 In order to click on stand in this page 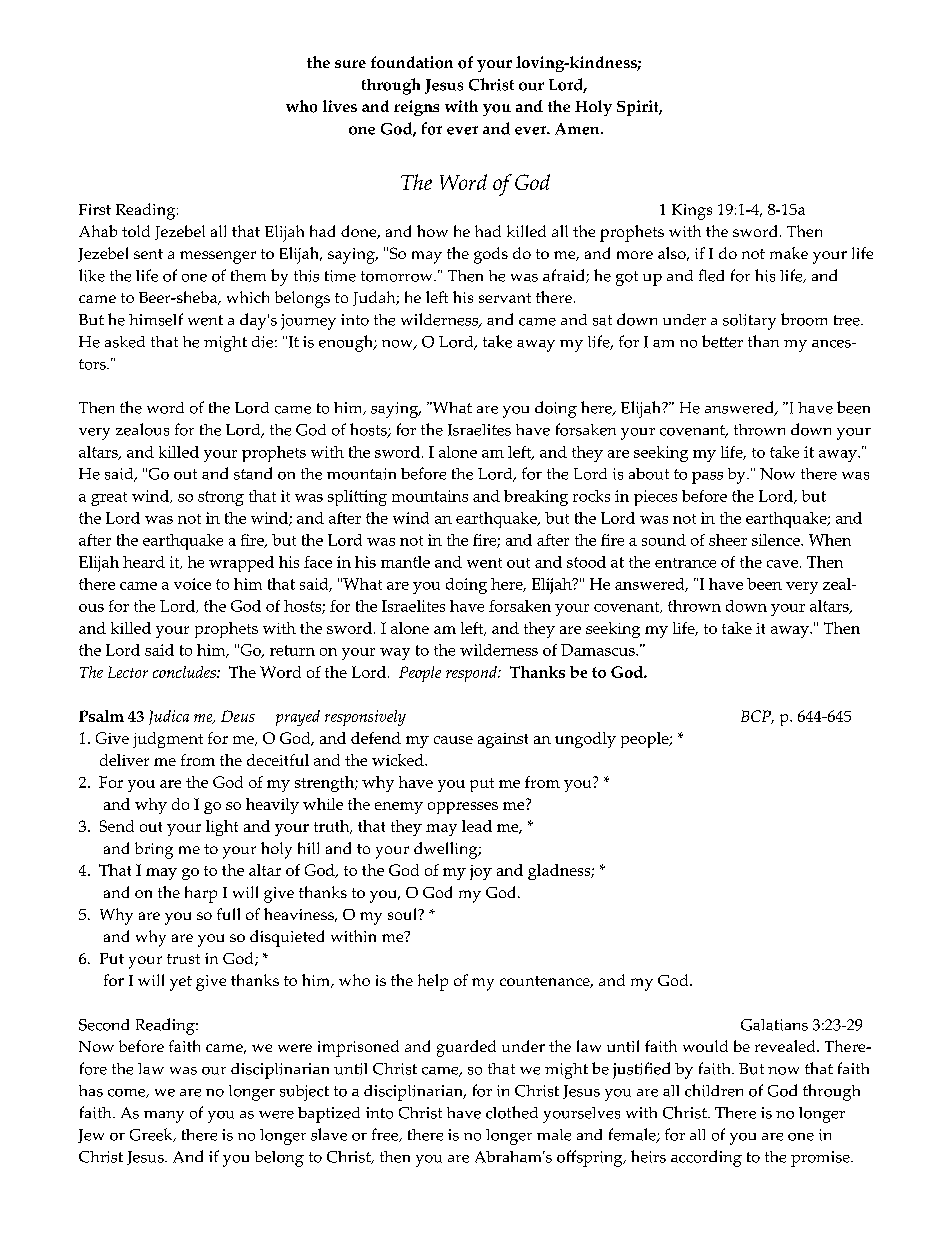, I will do `click(253, 473)`.
